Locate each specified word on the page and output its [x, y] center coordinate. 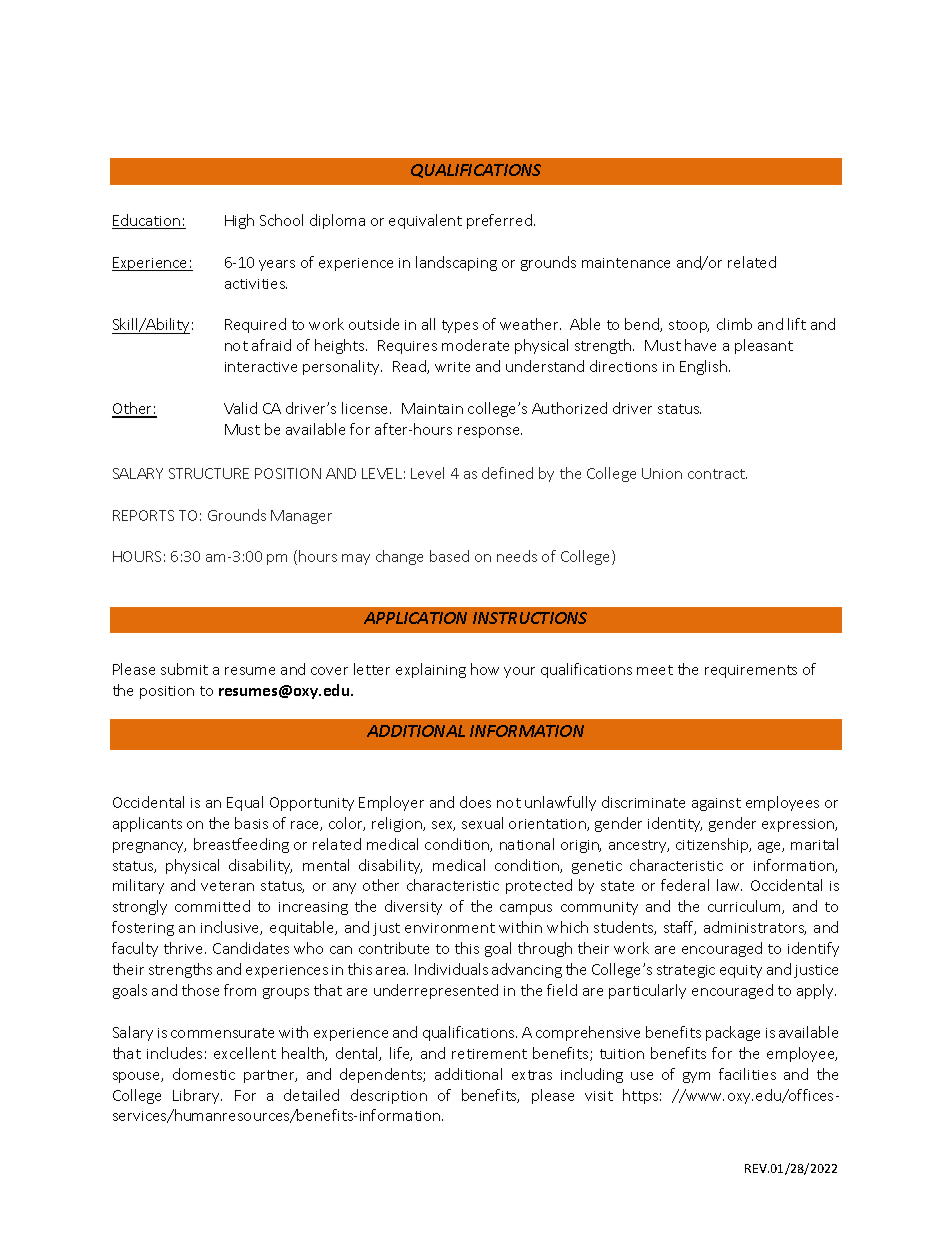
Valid [240, 408]
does [475, 802]
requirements [751, 671]
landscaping [456, 263]
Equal [245, 803]
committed [212, 906]
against [716, 804]
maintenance [626, 263]
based [449, 556]
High [239, 221]
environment [450, 928]
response [490, 432]
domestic [204, 1074]
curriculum [745, 907]
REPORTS [143, 515]
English [703, 367]
